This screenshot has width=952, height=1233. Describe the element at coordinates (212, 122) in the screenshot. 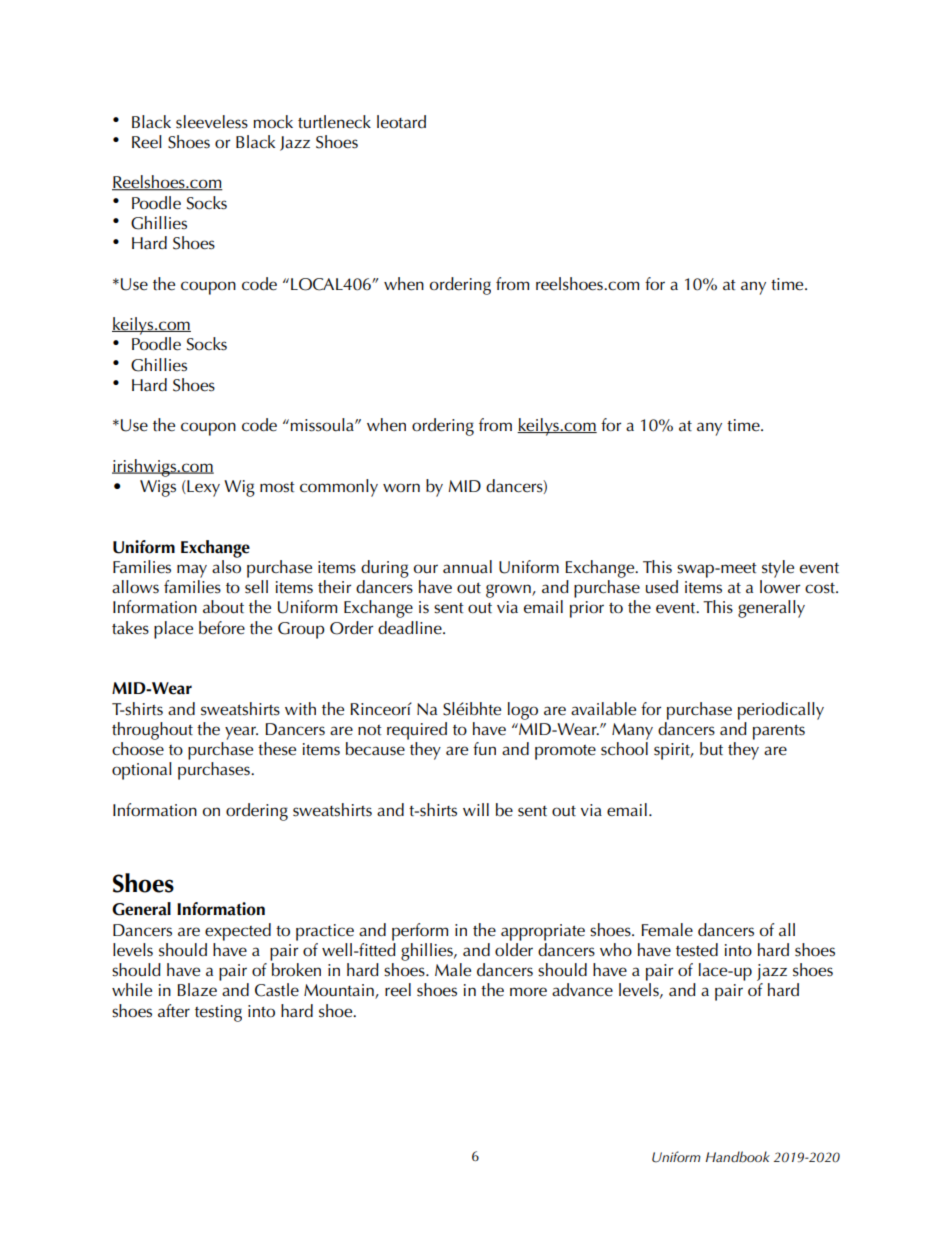

I see `sleeveless` at that location.
